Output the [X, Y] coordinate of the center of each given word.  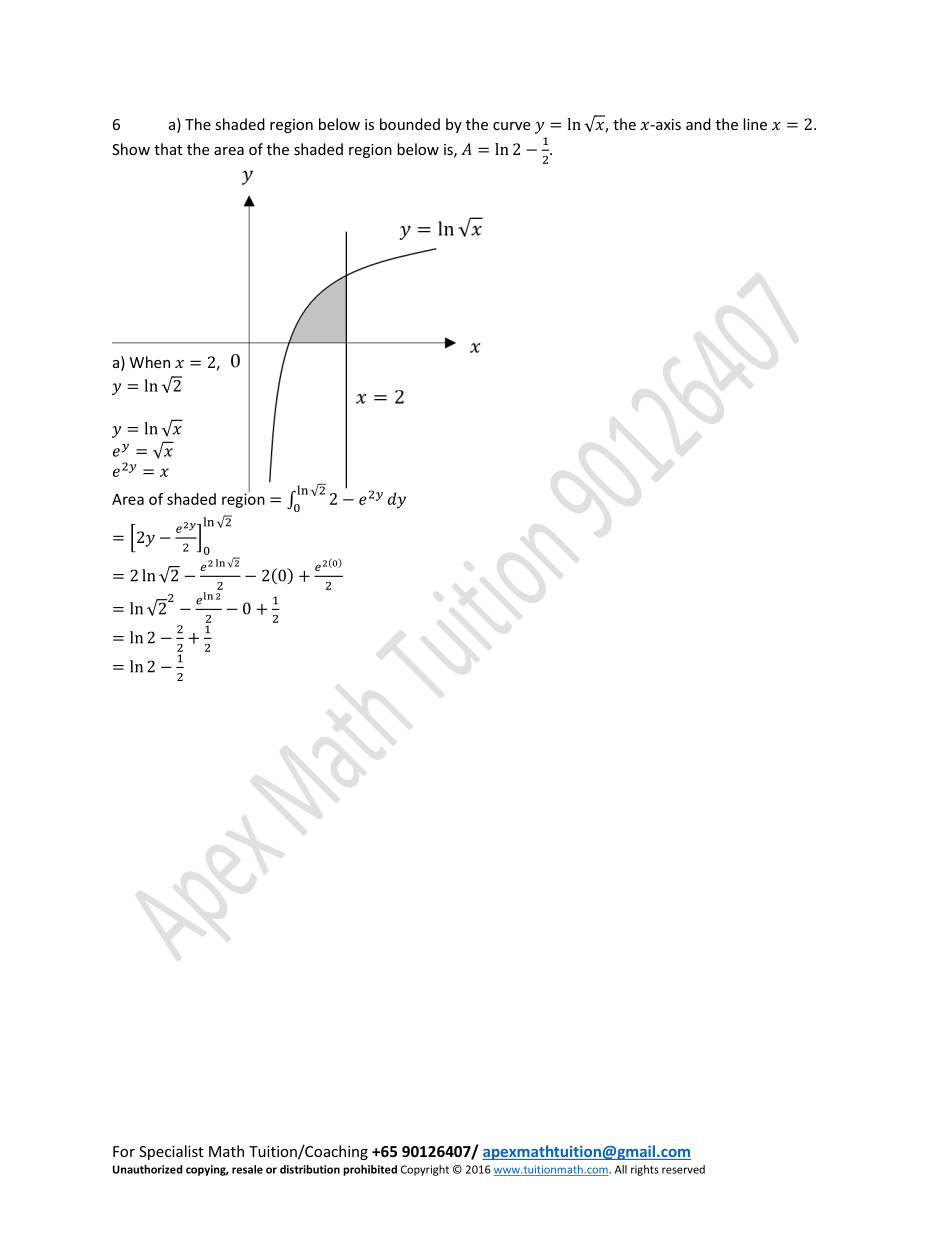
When [150, 362]
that [168, 149]
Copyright [425, 1170]
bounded [410, 124]
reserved [683, 1169]
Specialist [171, 1152]
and [698, 124]
